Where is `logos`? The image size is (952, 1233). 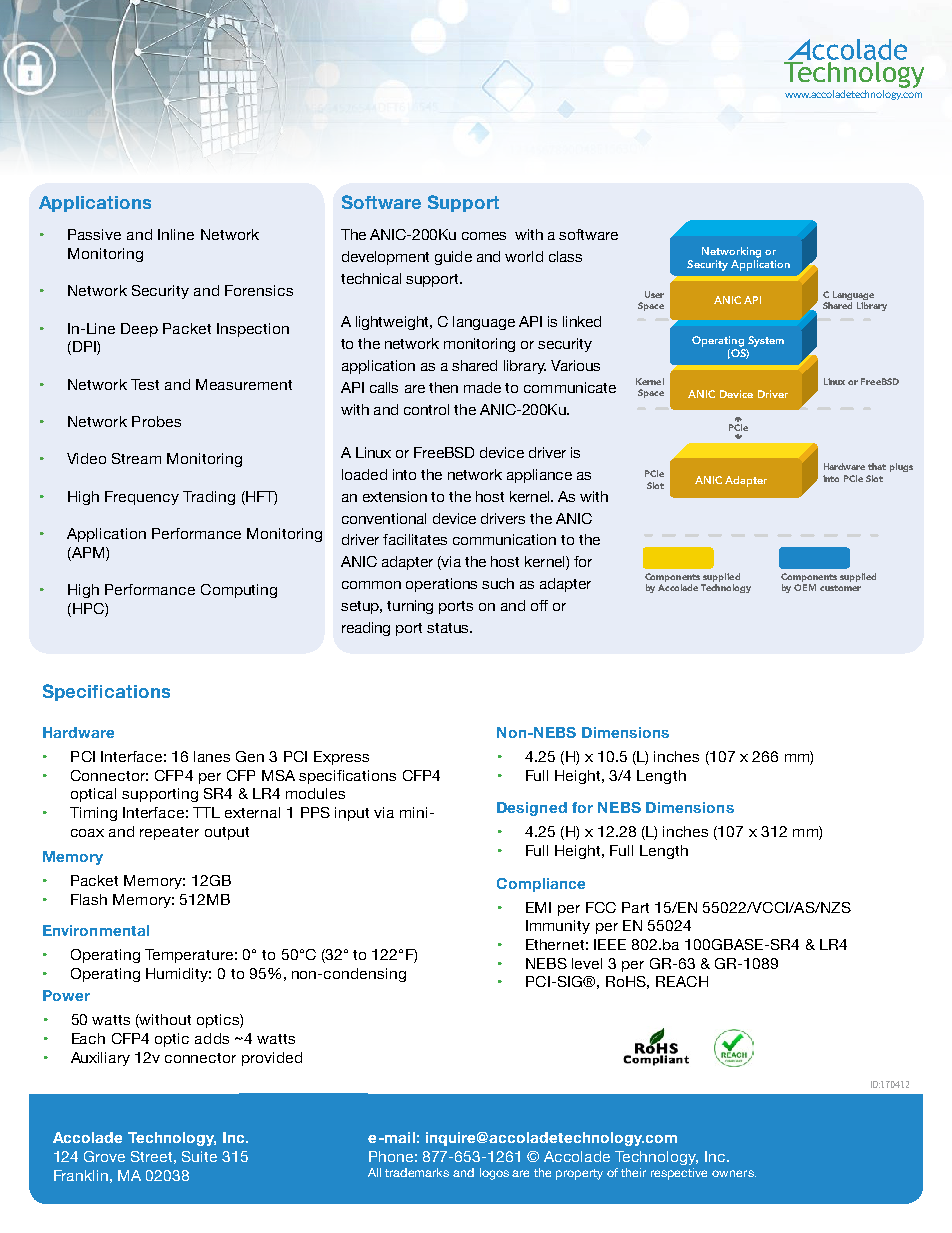
logos is located at coordinates (494, 1174).
